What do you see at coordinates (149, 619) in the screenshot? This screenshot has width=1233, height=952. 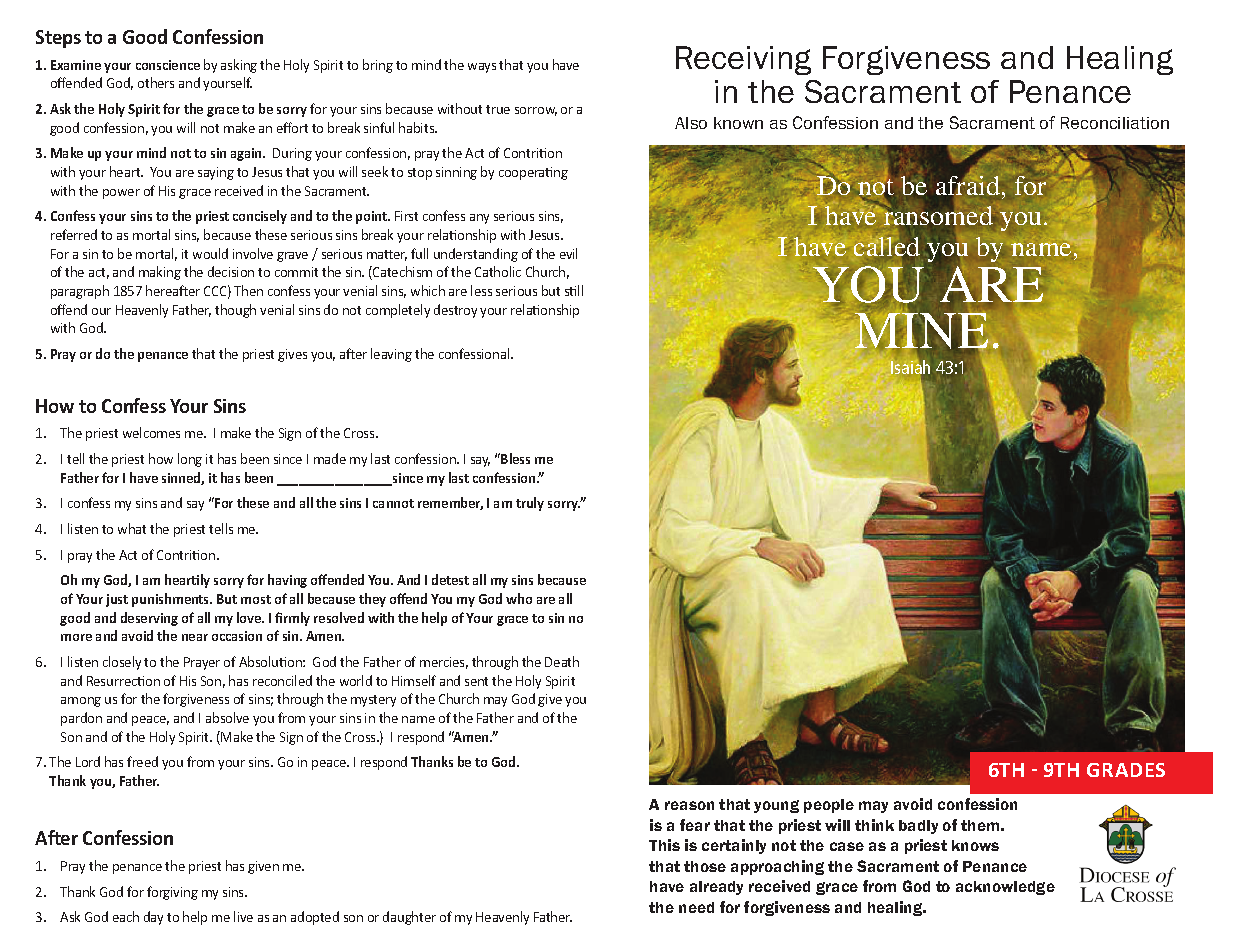 I see `deserving` at bounding box center [149, 619].
